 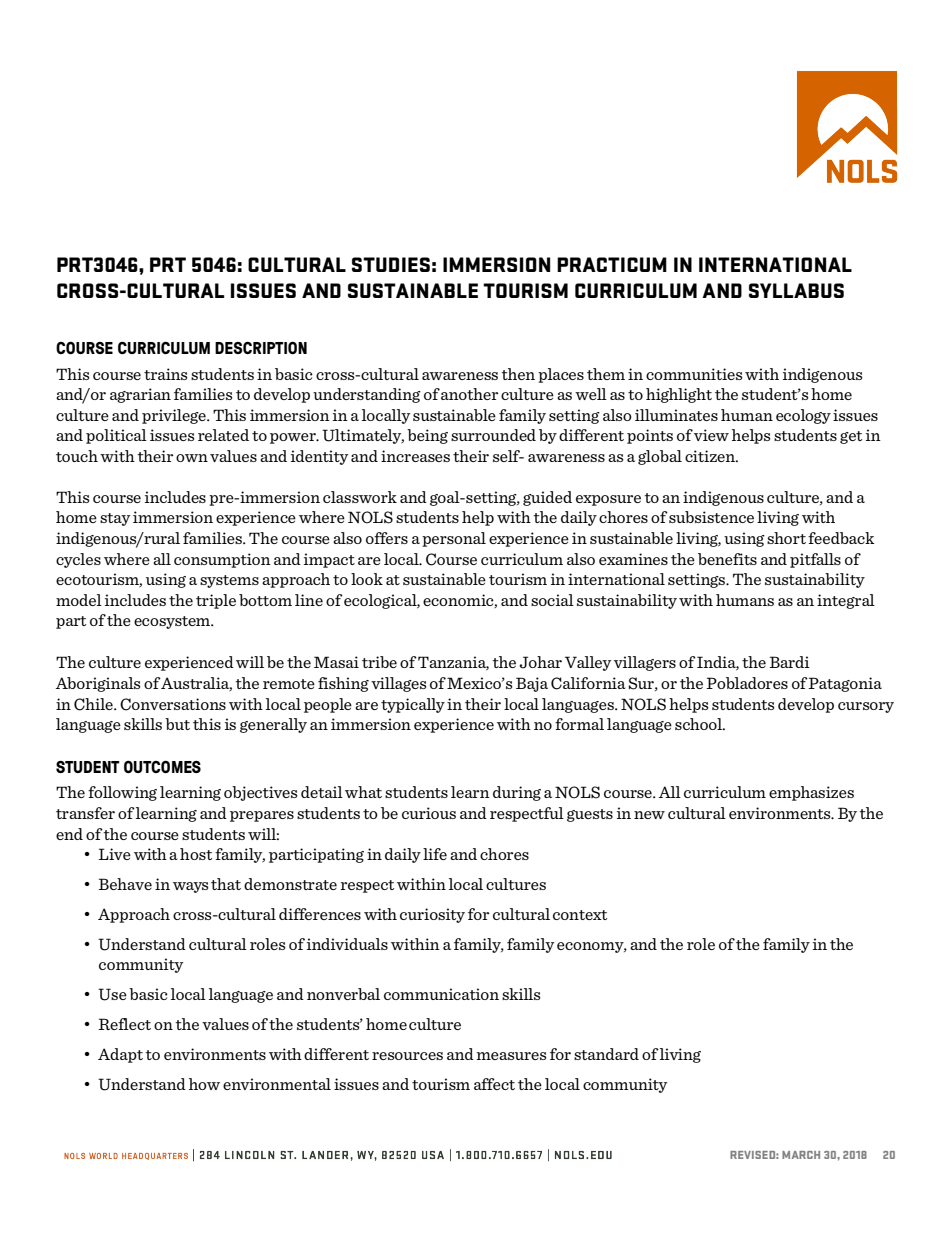 What do you see at coordinates (196, 854) in the screenshot?
I see `host` at bounding box center [196, 854].
